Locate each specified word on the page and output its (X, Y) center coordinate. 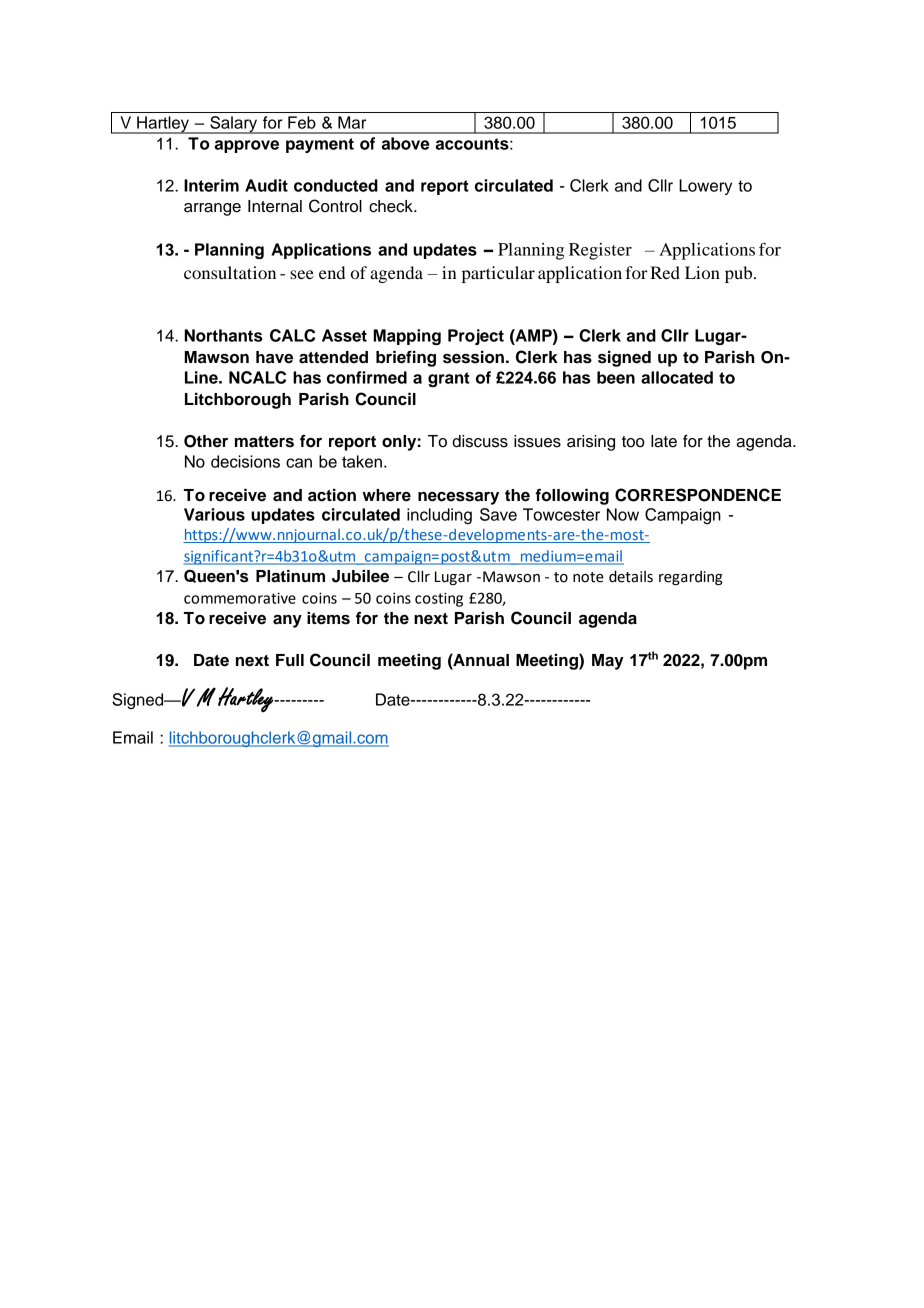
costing (439, 599)
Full (290, 660)
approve (247, 146)
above (405, 143)
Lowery (705, 187)
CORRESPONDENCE (698, 495)
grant (449, 379)
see (302, 274)
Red (665, 272)
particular (498, 274)
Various (214, 514)
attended (333, 357)
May (608, 662)
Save (498, 514)
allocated (677, 377)
